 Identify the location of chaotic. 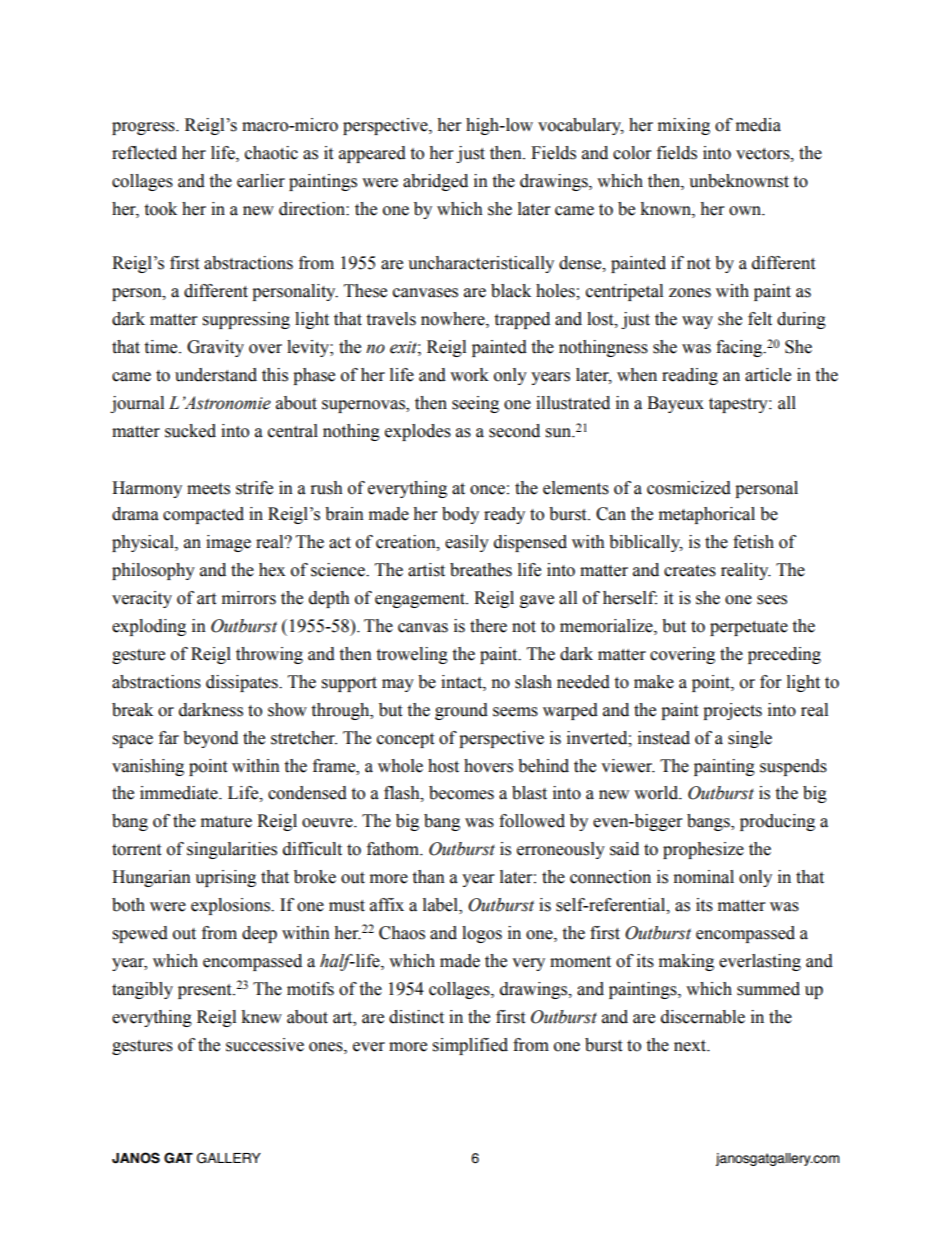
(271, 153).
